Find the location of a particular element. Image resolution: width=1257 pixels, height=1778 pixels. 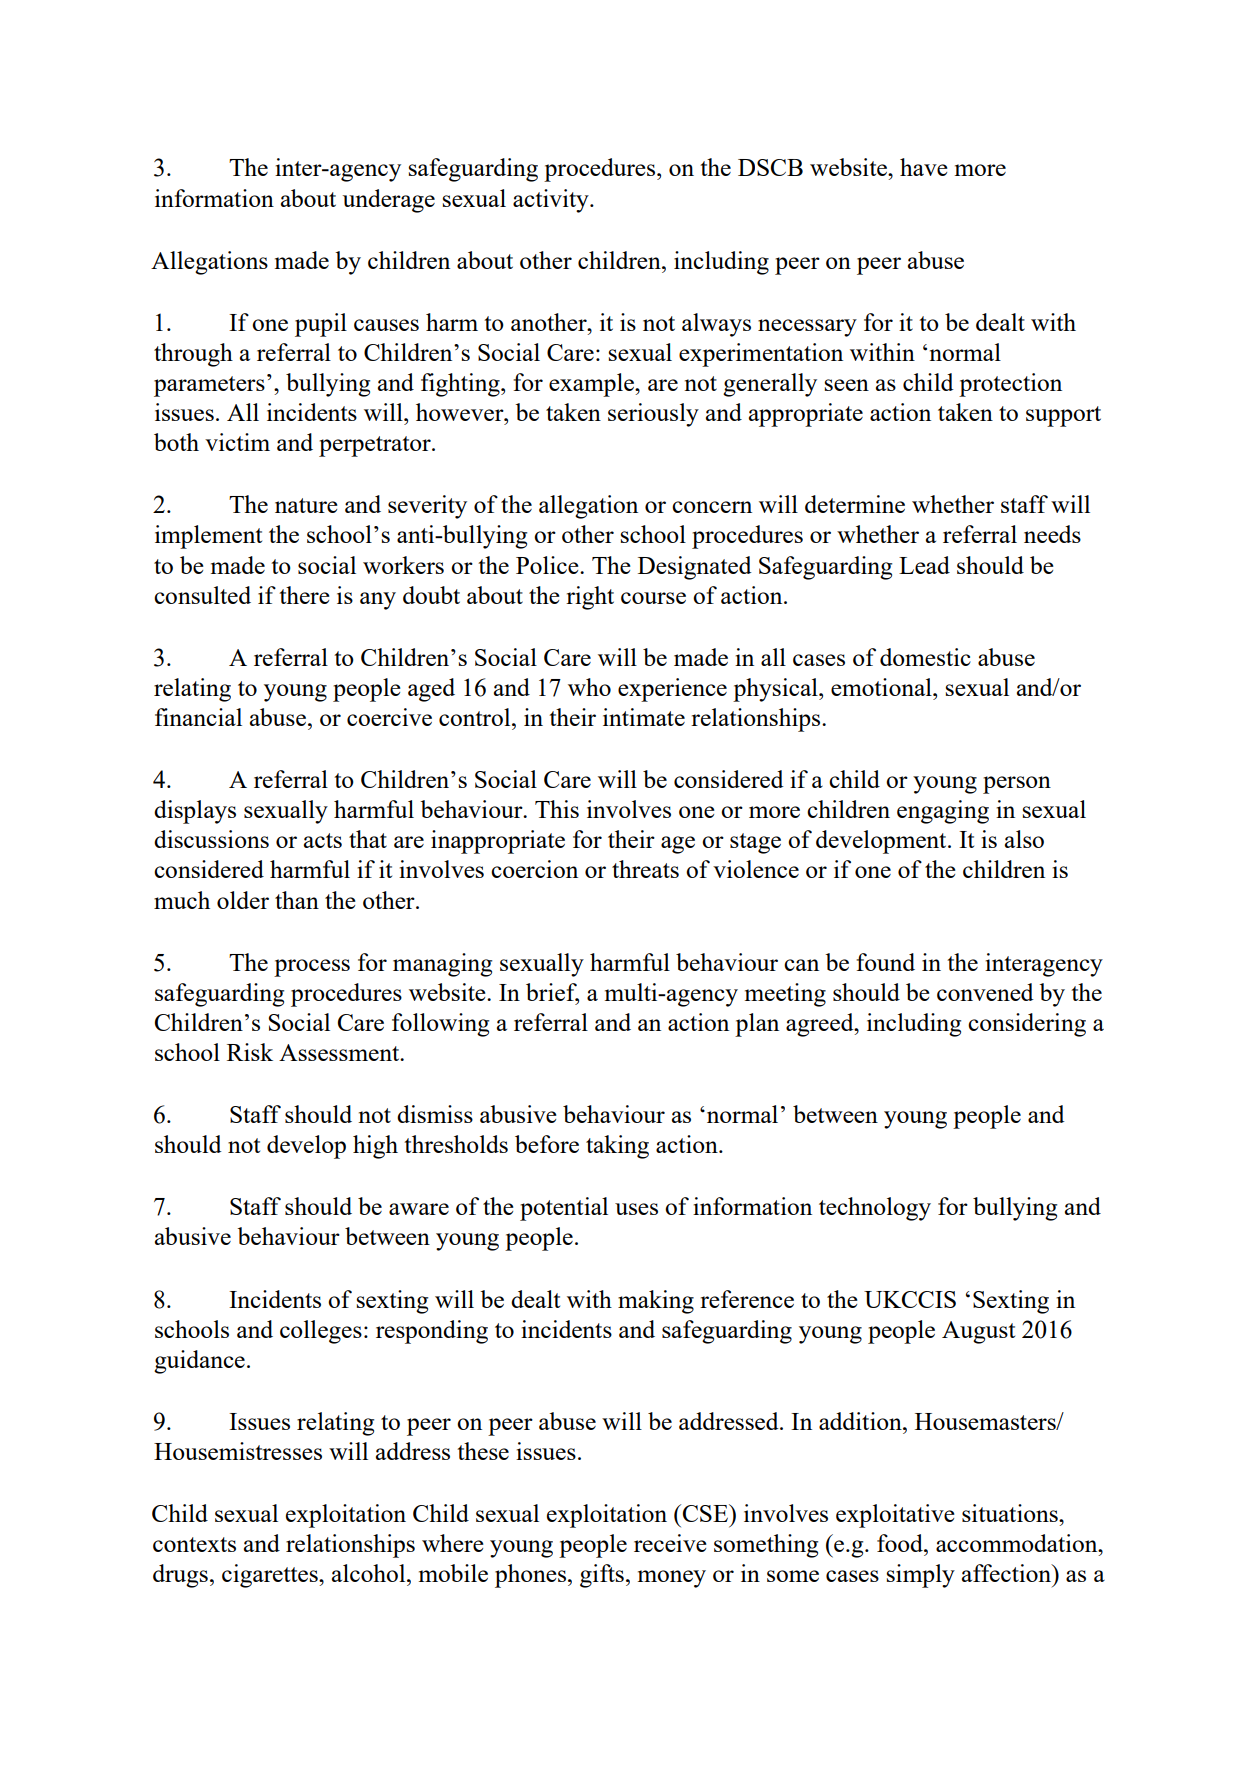

high is located at coordinates (375, 1147).
